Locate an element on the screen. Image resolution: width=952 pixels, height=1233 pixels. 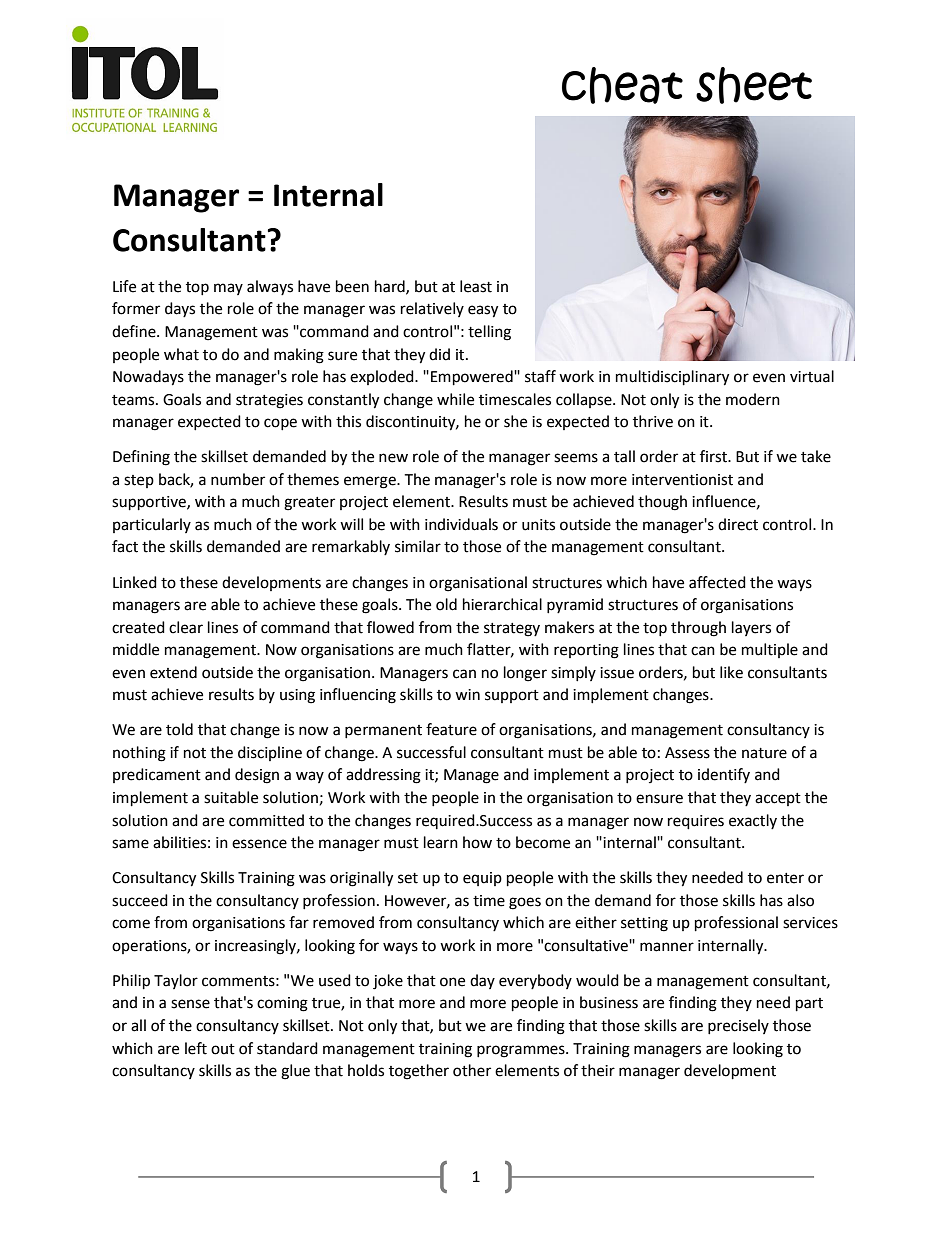
precisely is located at coordinates (738, 1026).
